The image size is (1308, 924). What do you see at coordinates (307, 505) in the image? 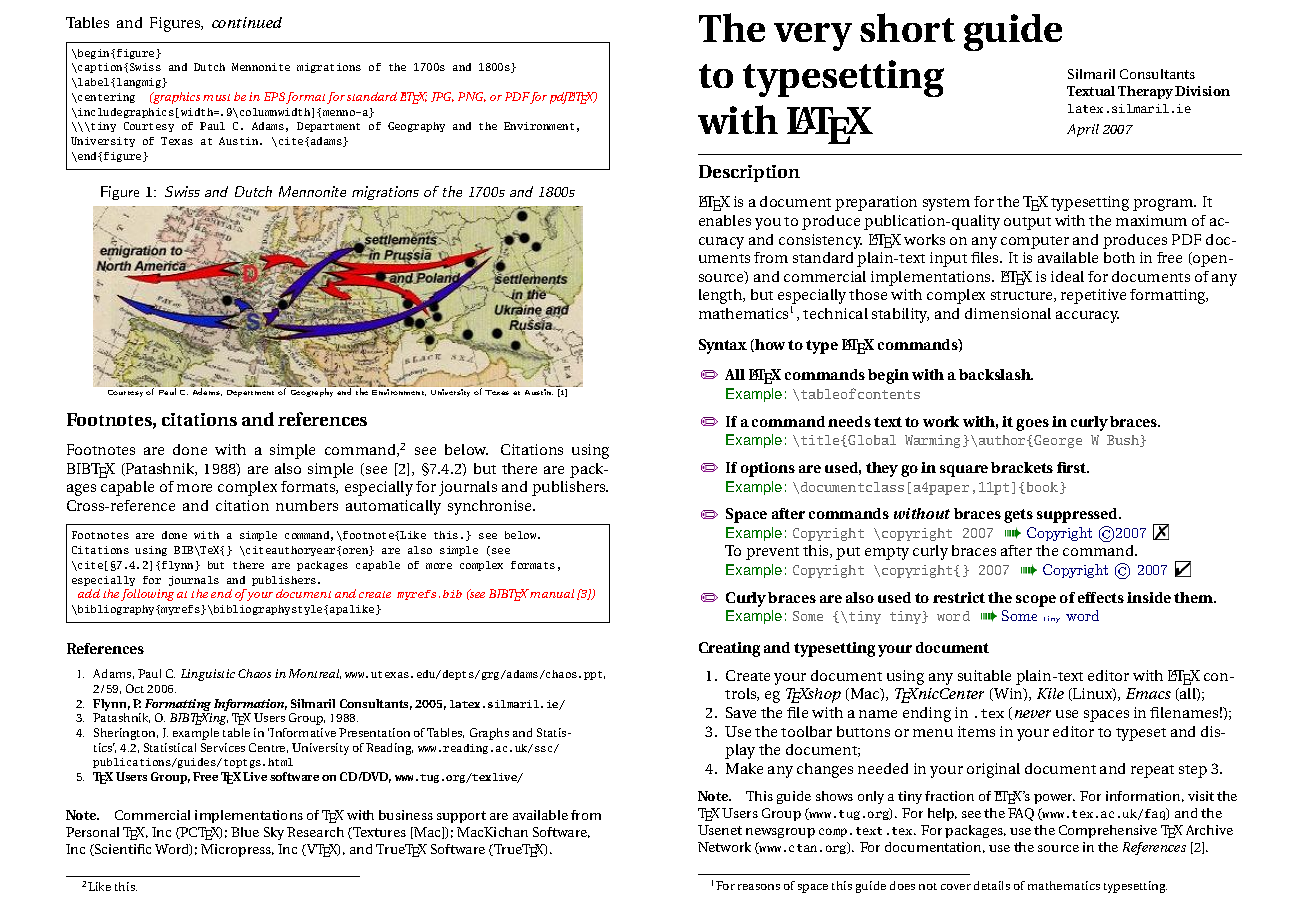
I see `numbers` at bounding box center [307, 505].
